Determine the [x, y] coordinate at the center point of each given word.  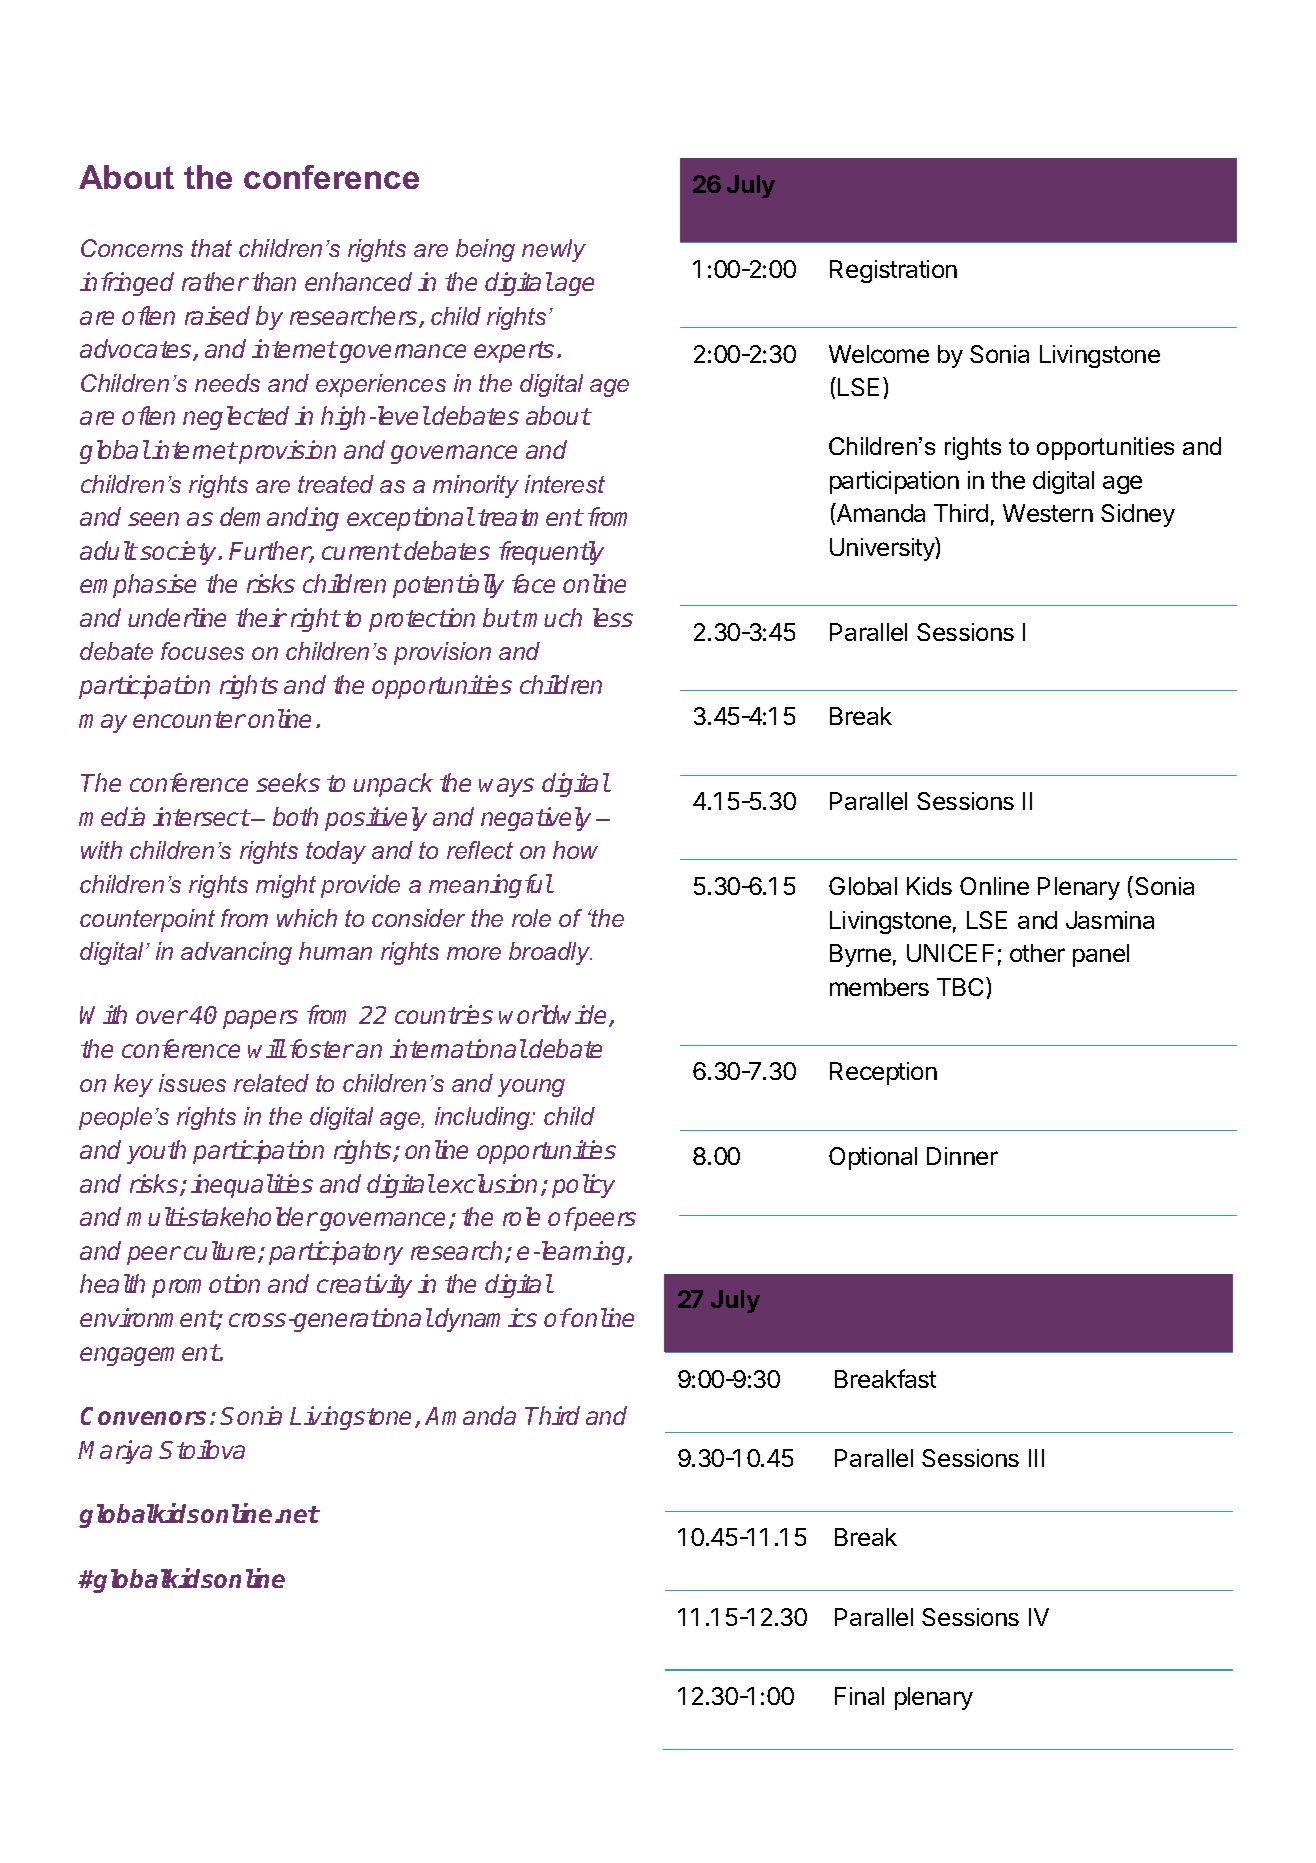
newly [554, 250]
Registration [893, 271]
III [1036, 1458]
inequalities [252, 1186]
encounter [189, 719]
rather [215, 281]
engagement [150, 1355]
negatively [536, 819]
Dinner [962, 1156]
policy [583, 1186]
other [1037, 953]
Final [859, 1696]
